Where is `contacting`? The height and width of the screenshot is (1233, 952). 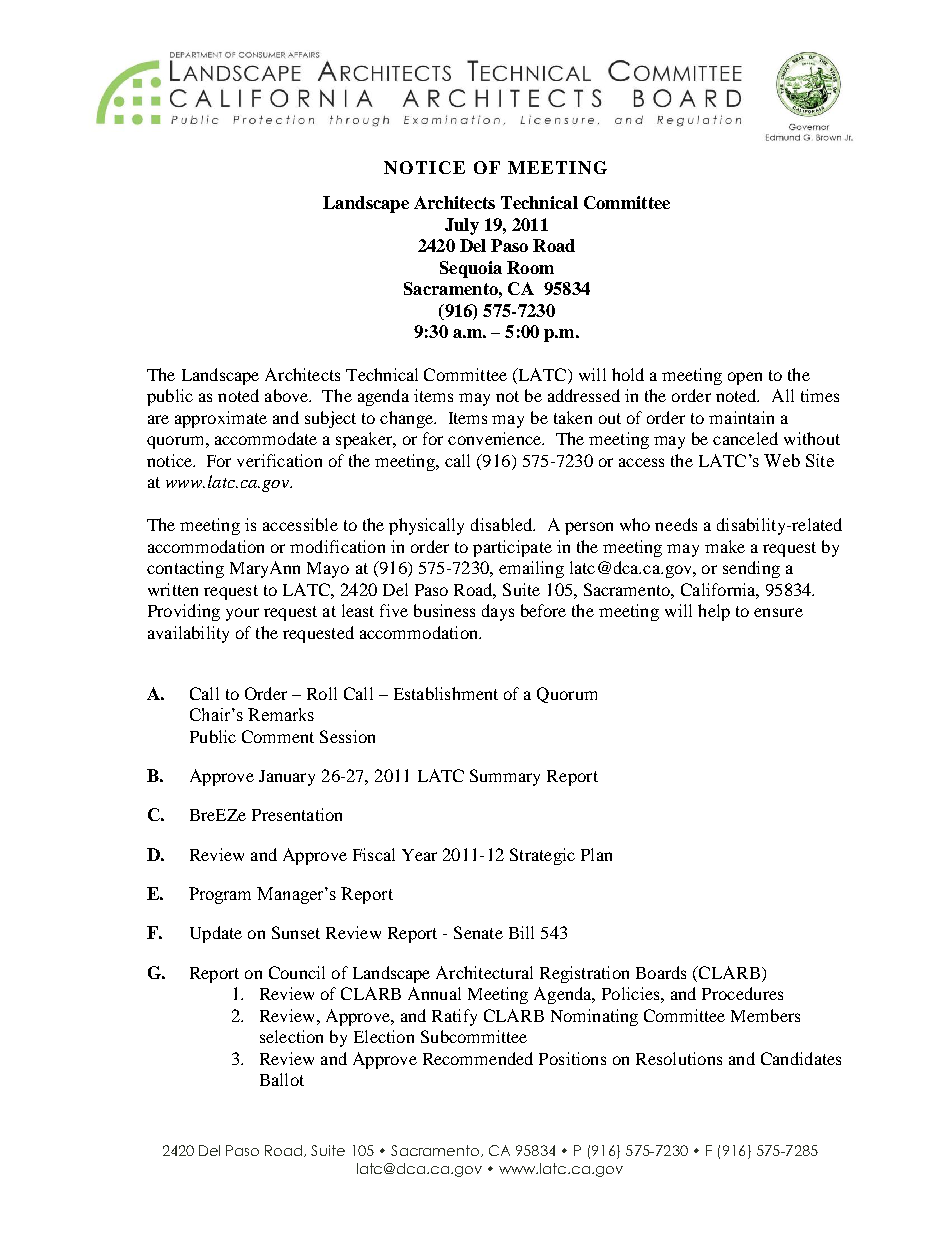 contacting is located at coordinates (185, 569).
